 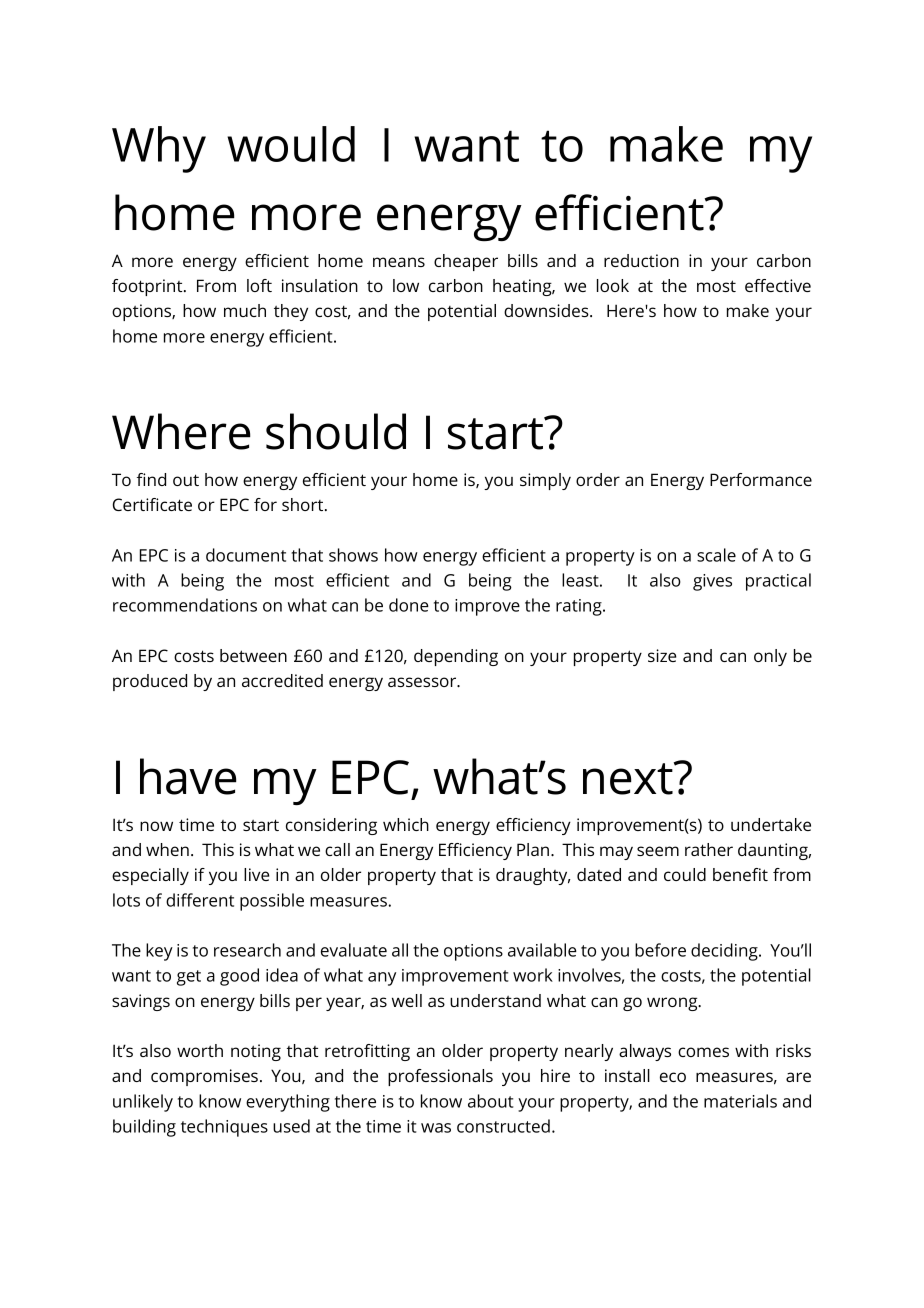 What do you see at coordinates (204, 1077) in the screenshot?
I see `compromises` at bounding box center [204, 1077].
